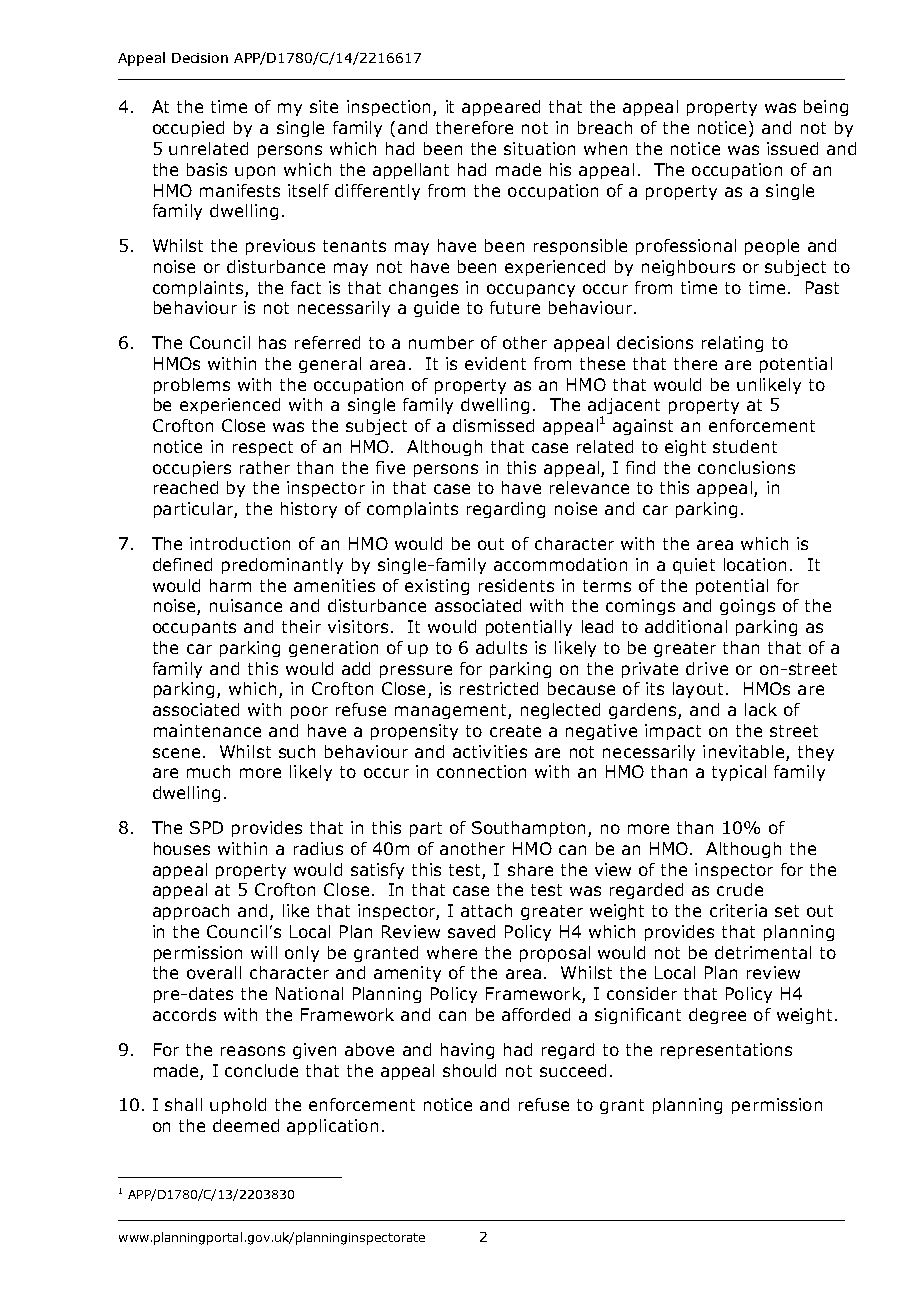 This screenshot has height=1308, width=924. I want to click on evident, so click(495, 363).
